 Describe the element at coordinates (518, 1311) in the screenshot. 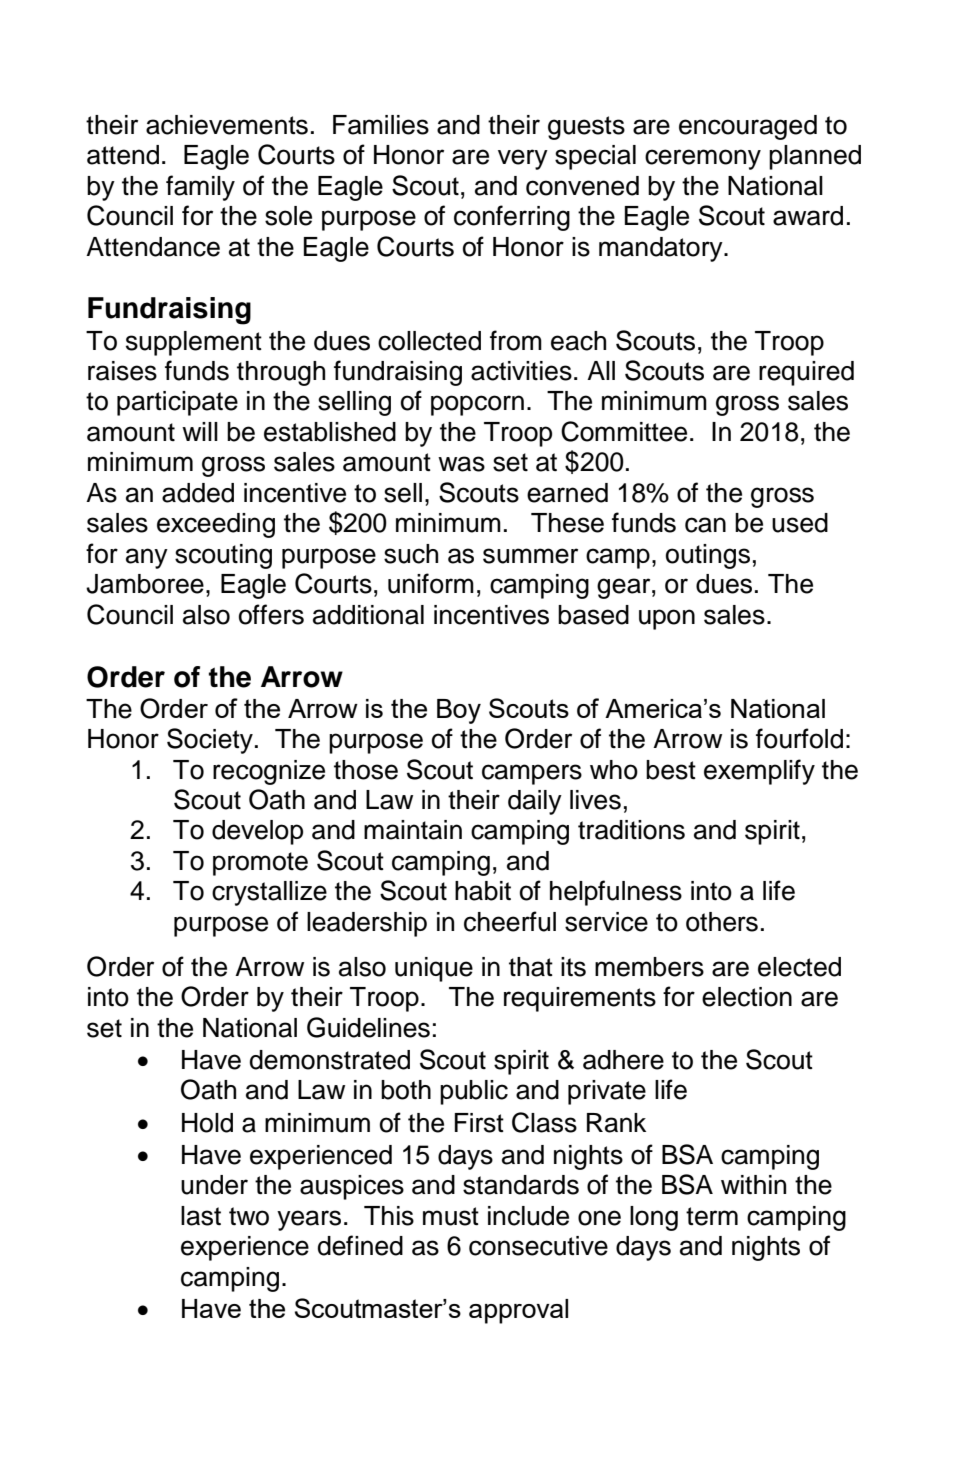

I see `approval` at that location.
